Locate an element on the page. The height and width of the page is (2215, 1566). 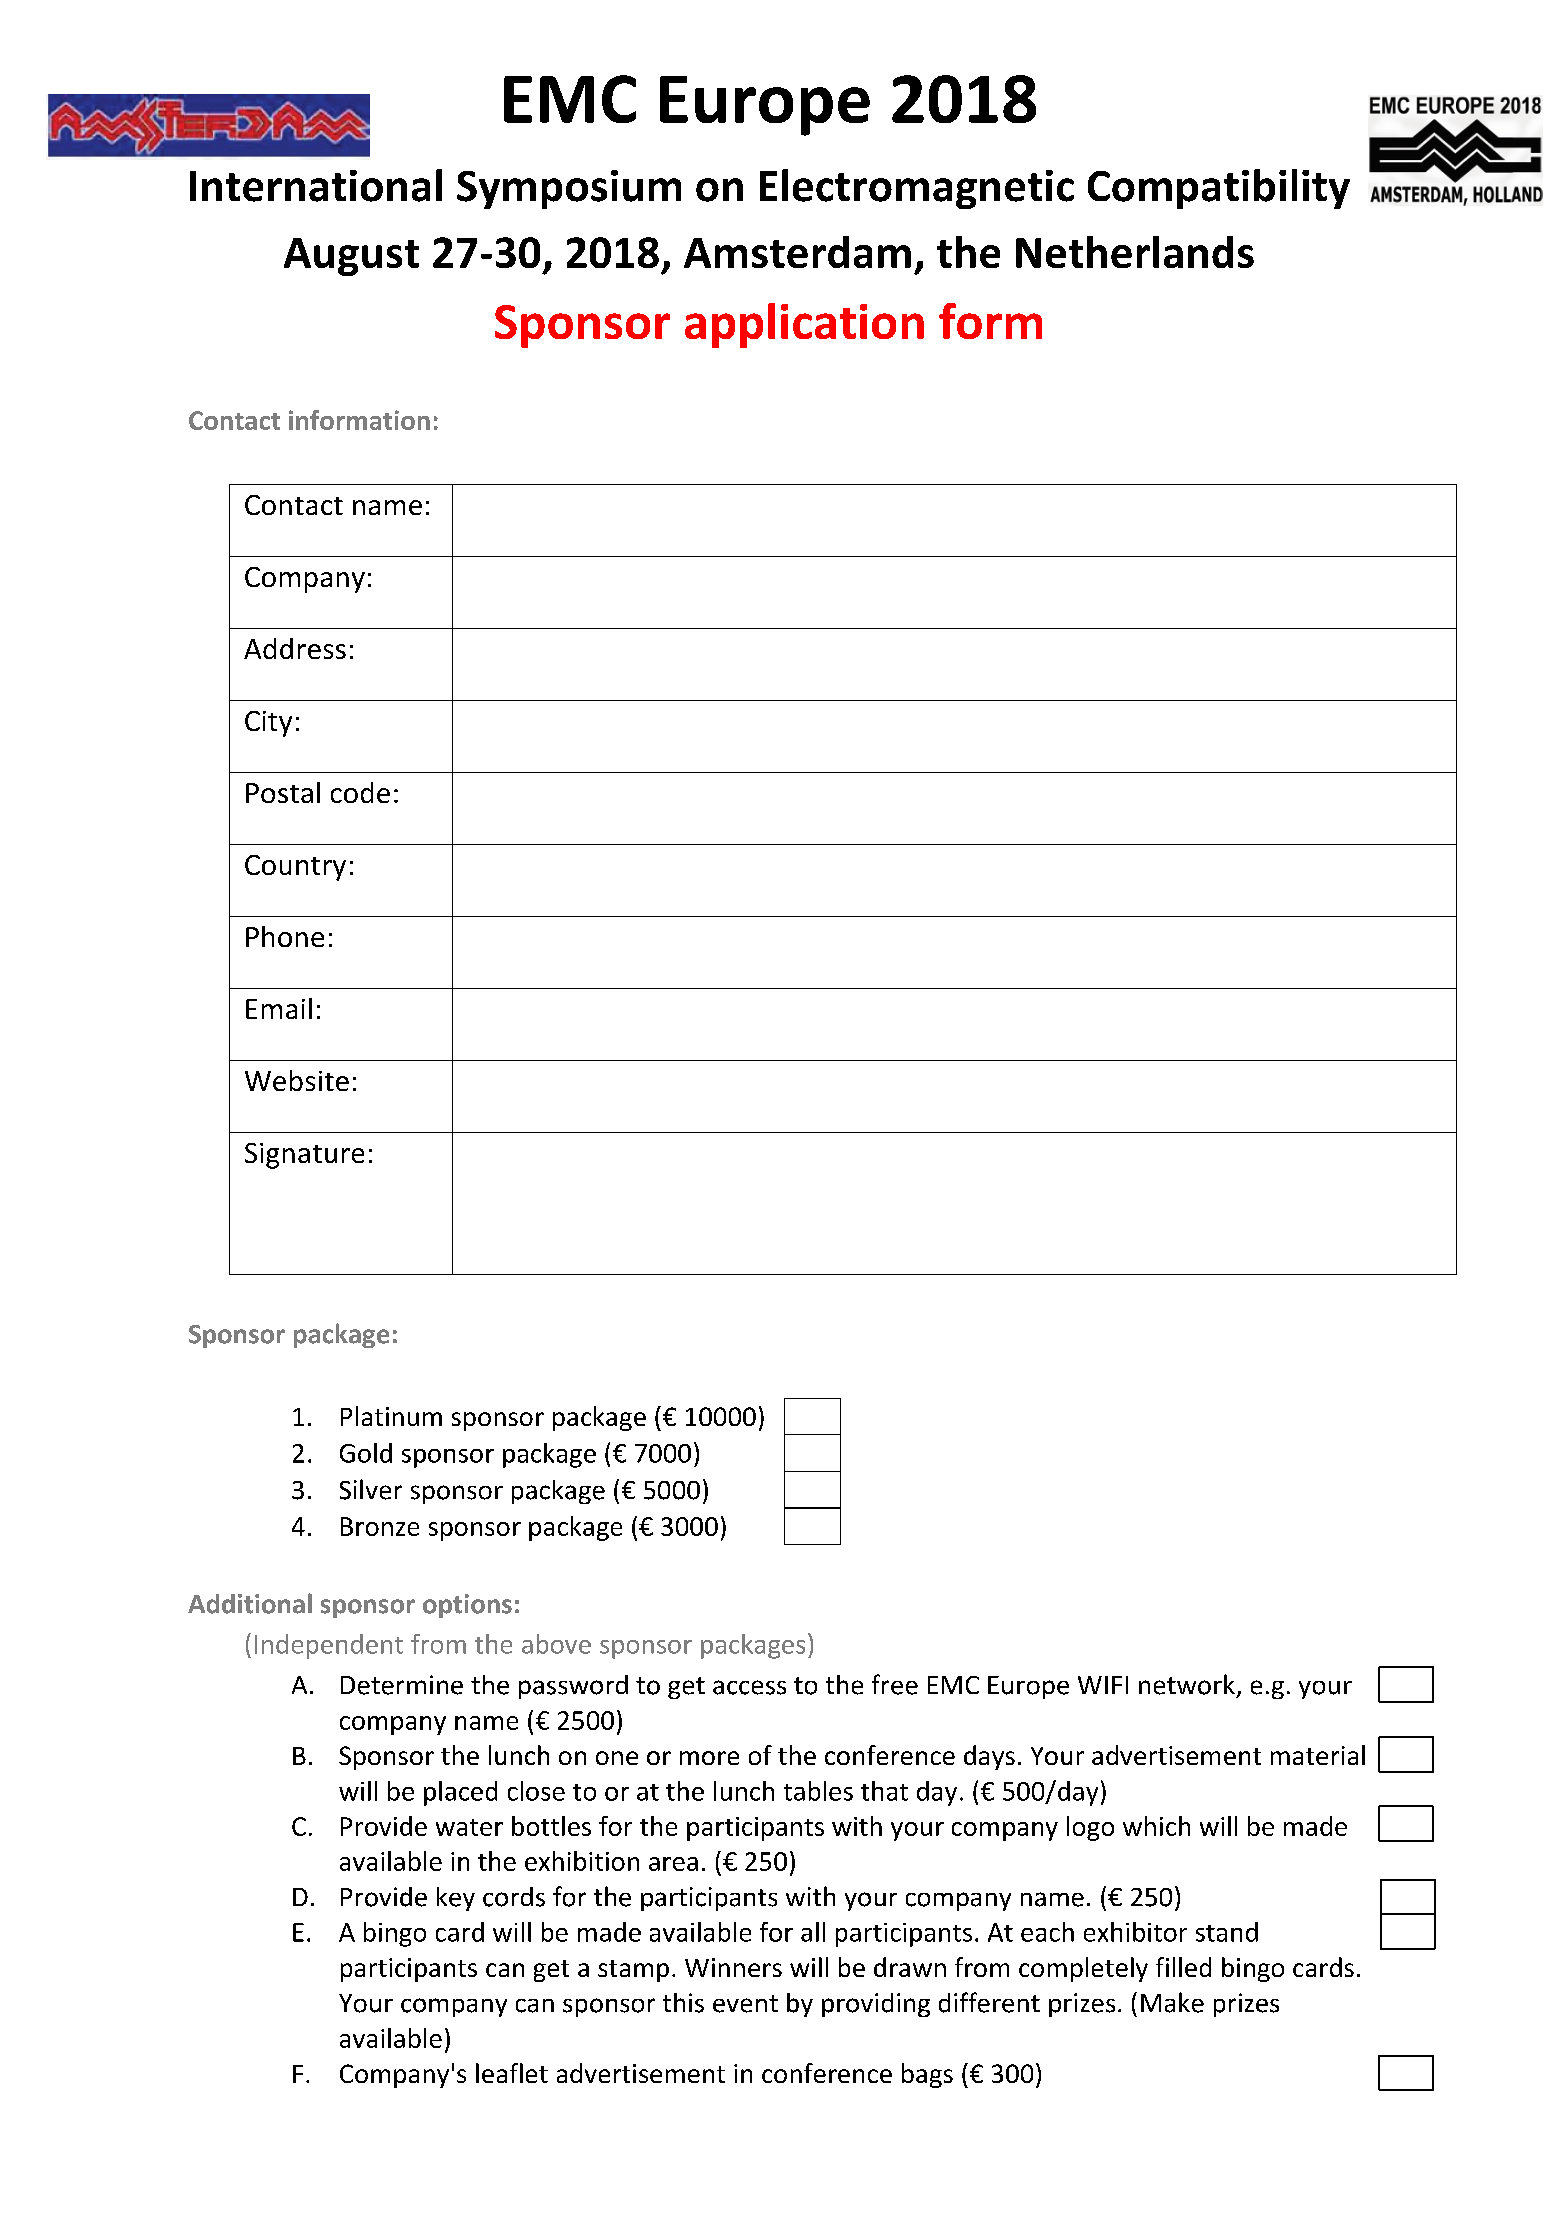
Address is located at coordinates (295, 648).
